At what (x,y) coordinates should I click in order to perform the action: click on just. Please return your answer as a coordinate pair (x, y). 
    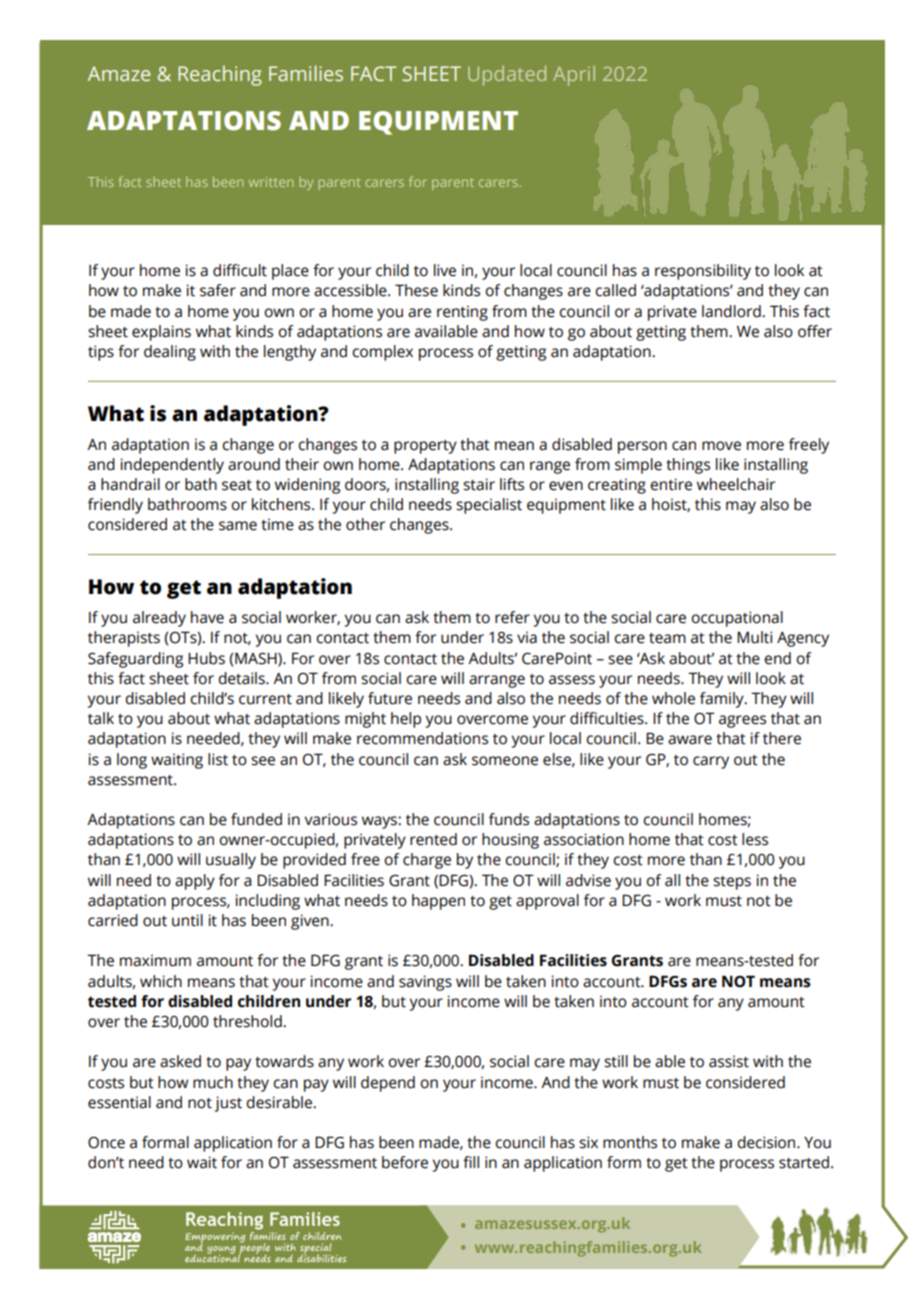
    Looking at the image, I should click on (228, 1104).
